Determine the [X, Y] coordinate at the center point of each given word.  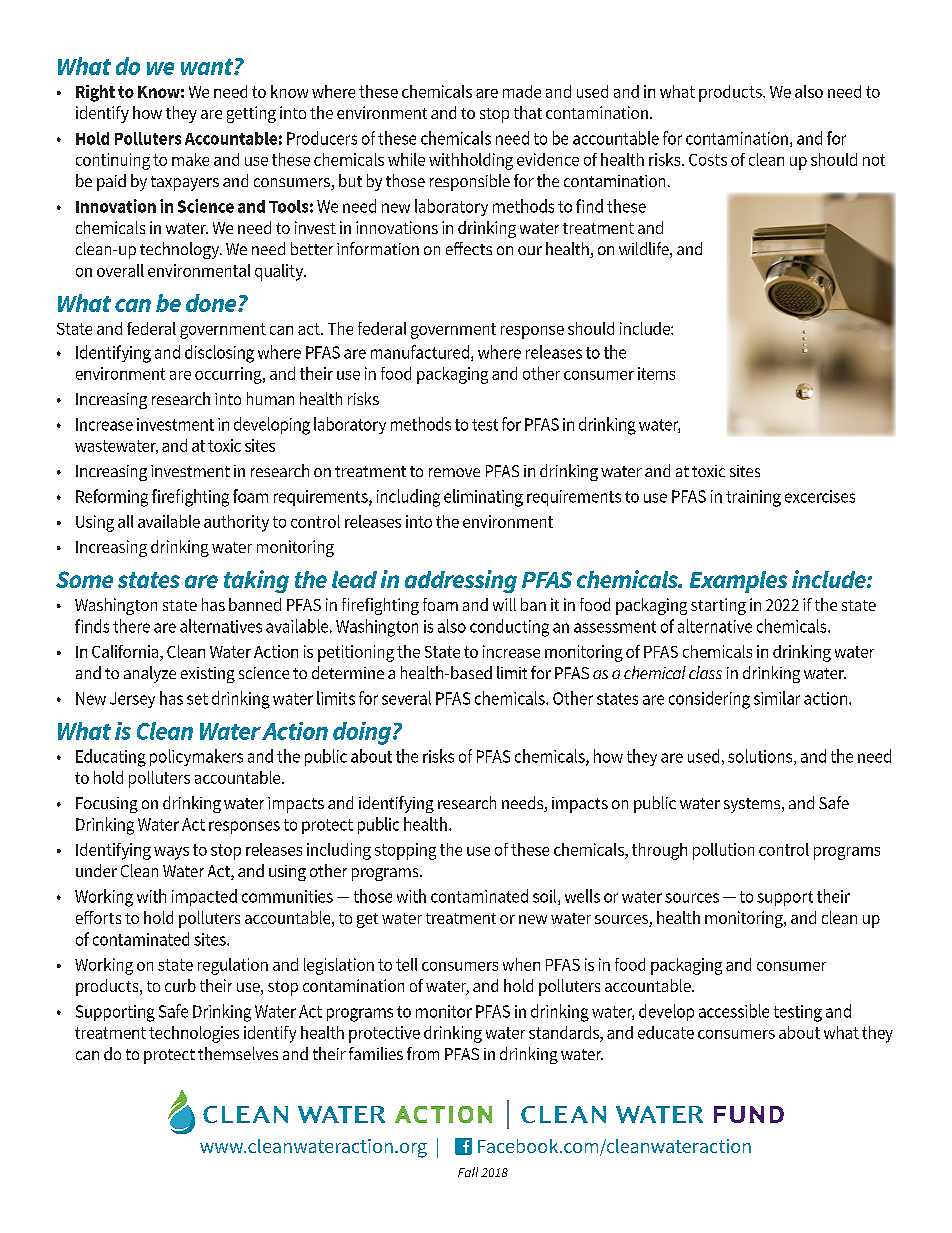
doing [362, 733]
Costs [708, 160]
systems [753, 805]
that [528, 112]
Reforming [112, 498]
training [753, 498]
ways [171, 853]
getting [251, 114]
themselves [238, 1053]
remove [454, 472]
